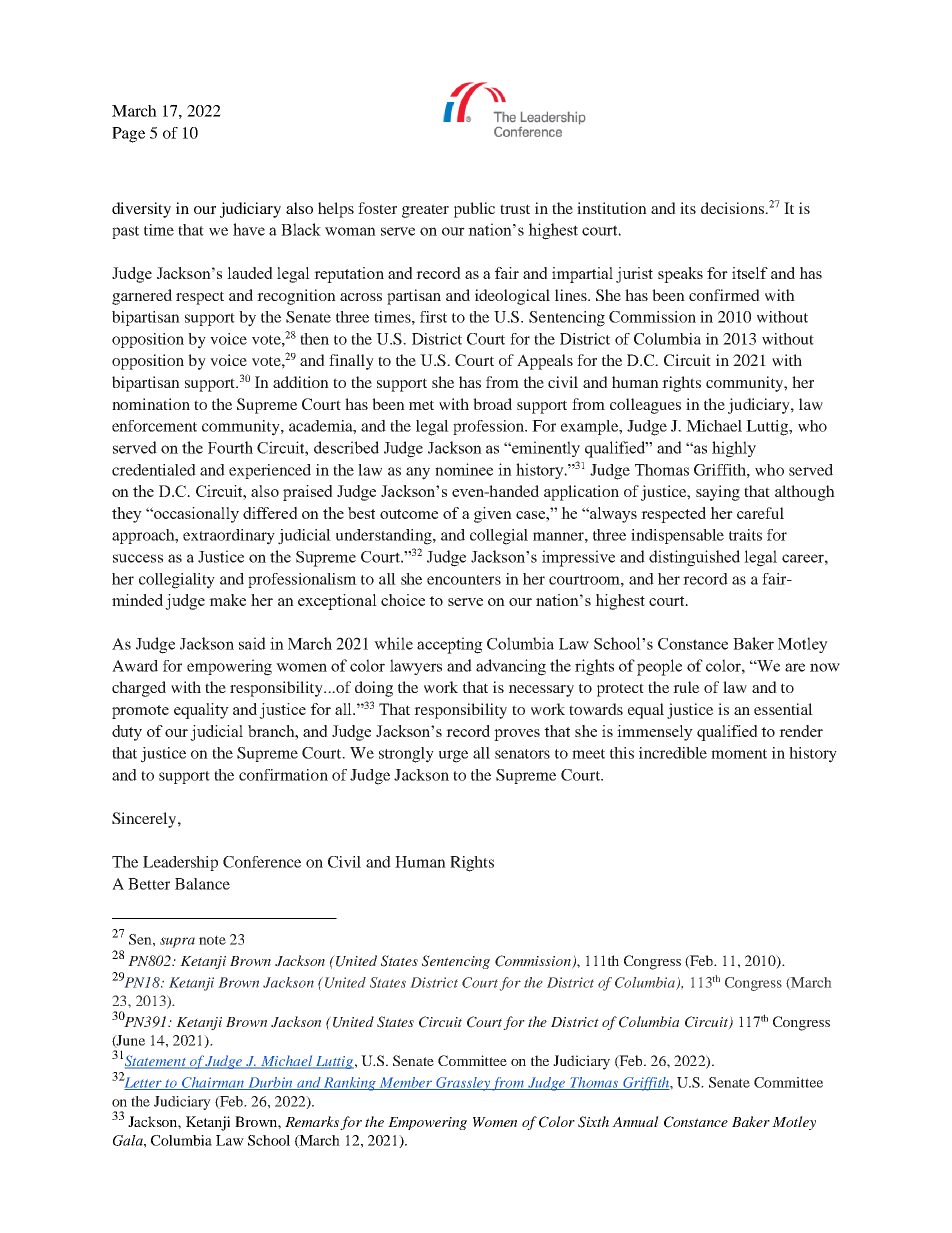  What do you see at coordinates (734, 449) in the screenshot?
I see `highly` at bounding box center [734, 449].
